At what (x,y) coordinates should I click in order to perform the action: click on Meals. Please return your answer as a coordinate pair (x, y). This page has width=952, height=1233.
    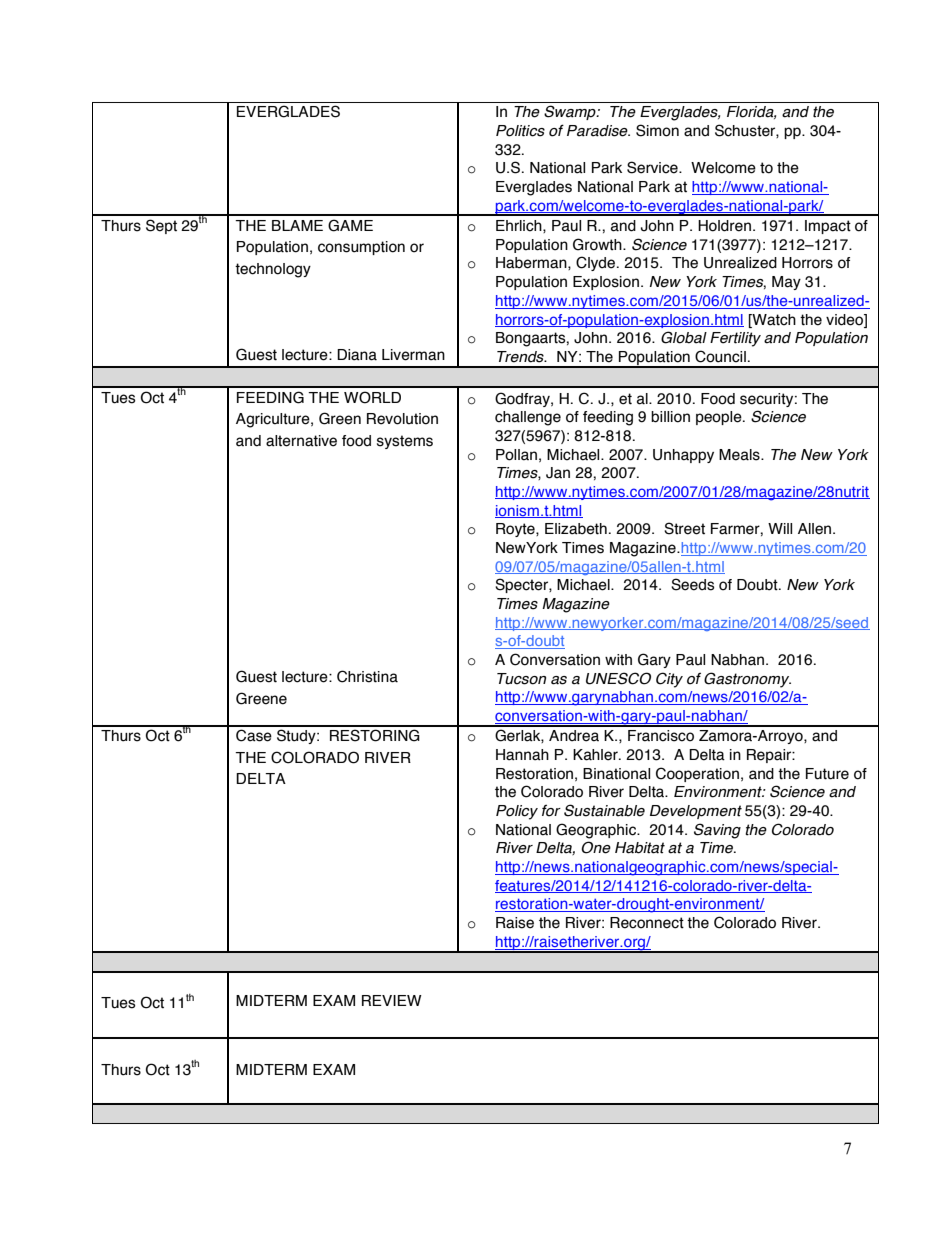
    Looking at the image, I should click on (740, 455).
